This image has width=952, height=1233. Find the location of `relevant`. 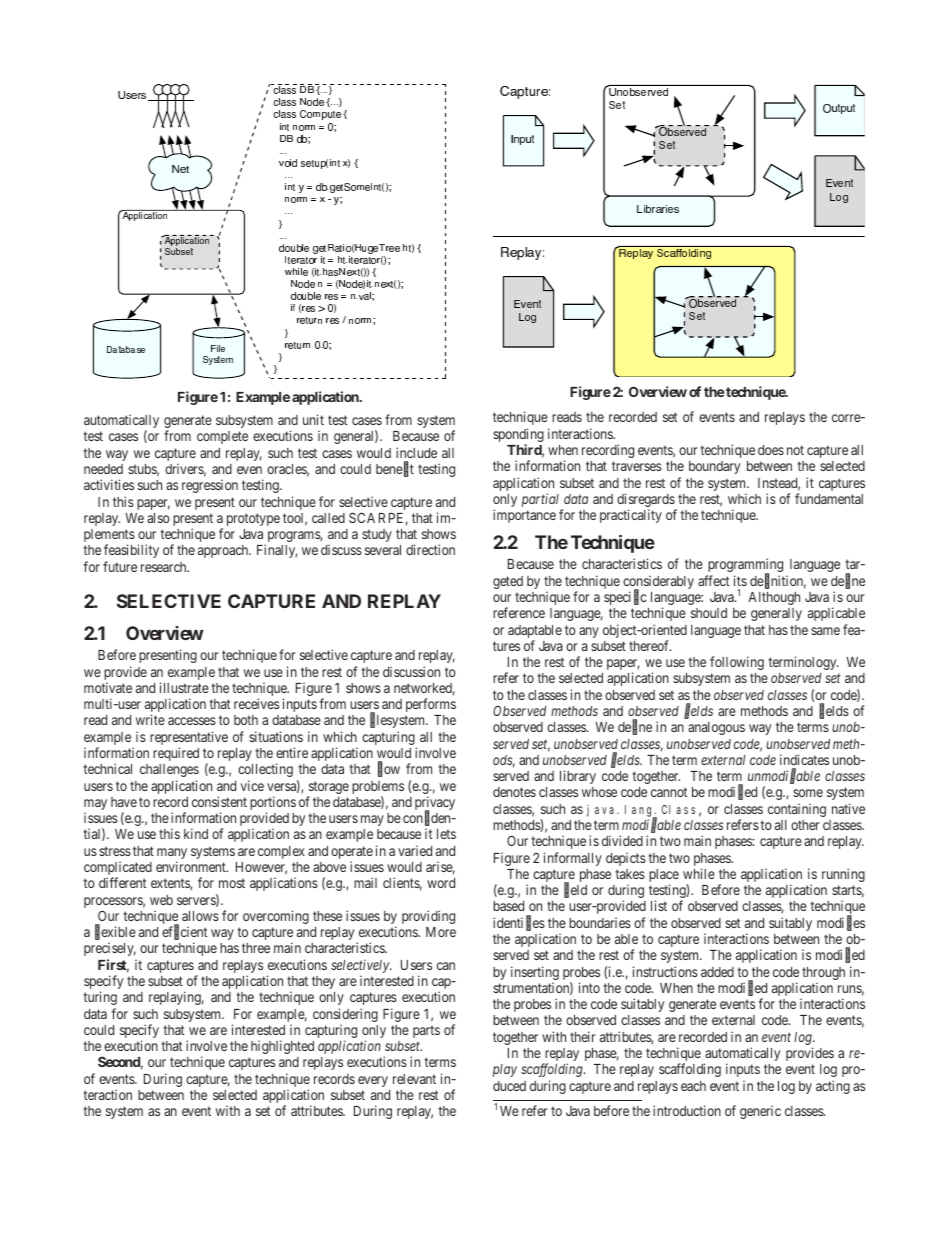

relevant is located at coordinates (414, 1079).
